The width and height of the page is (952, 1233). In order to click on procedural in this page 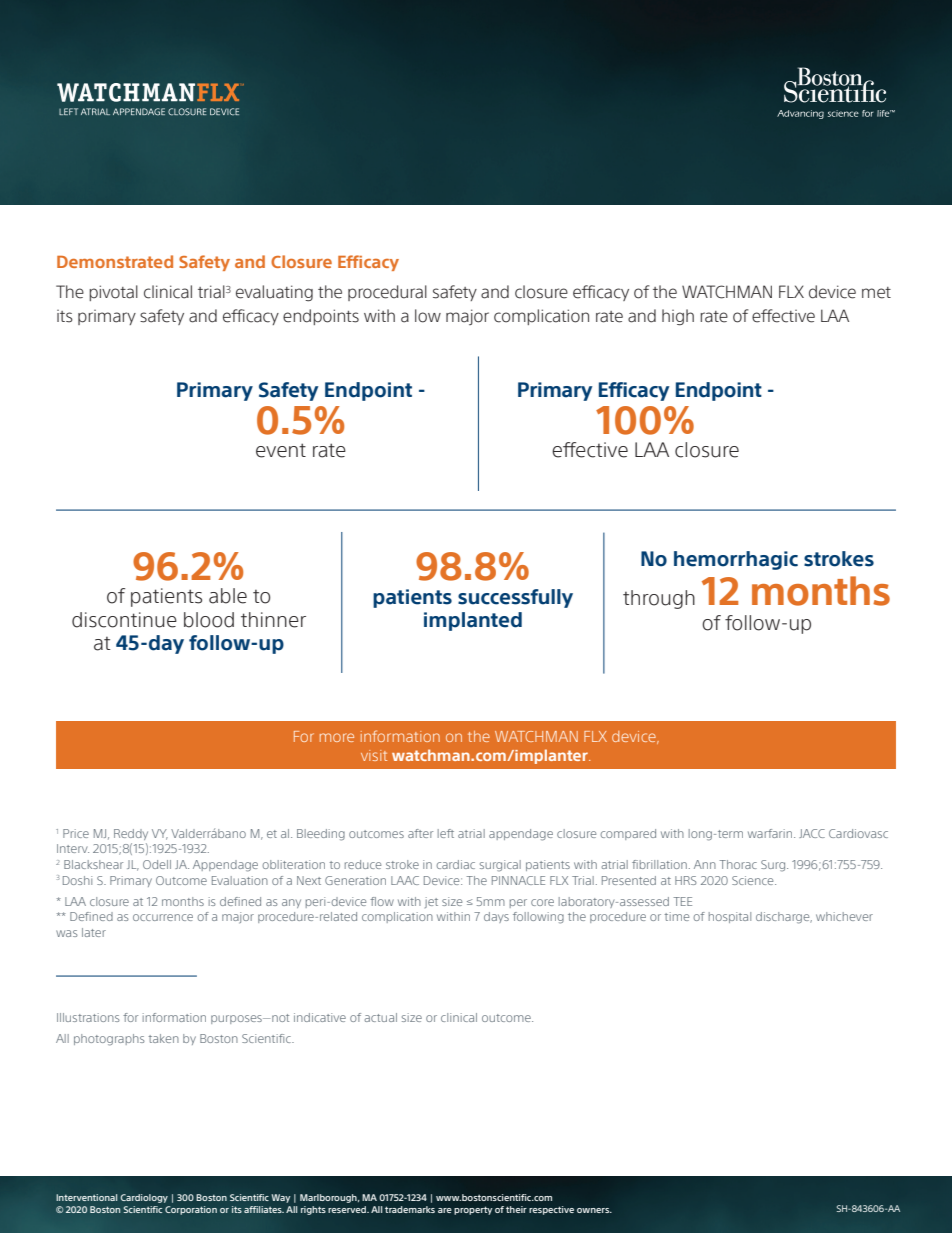, I will do `click(387, 293)`.
